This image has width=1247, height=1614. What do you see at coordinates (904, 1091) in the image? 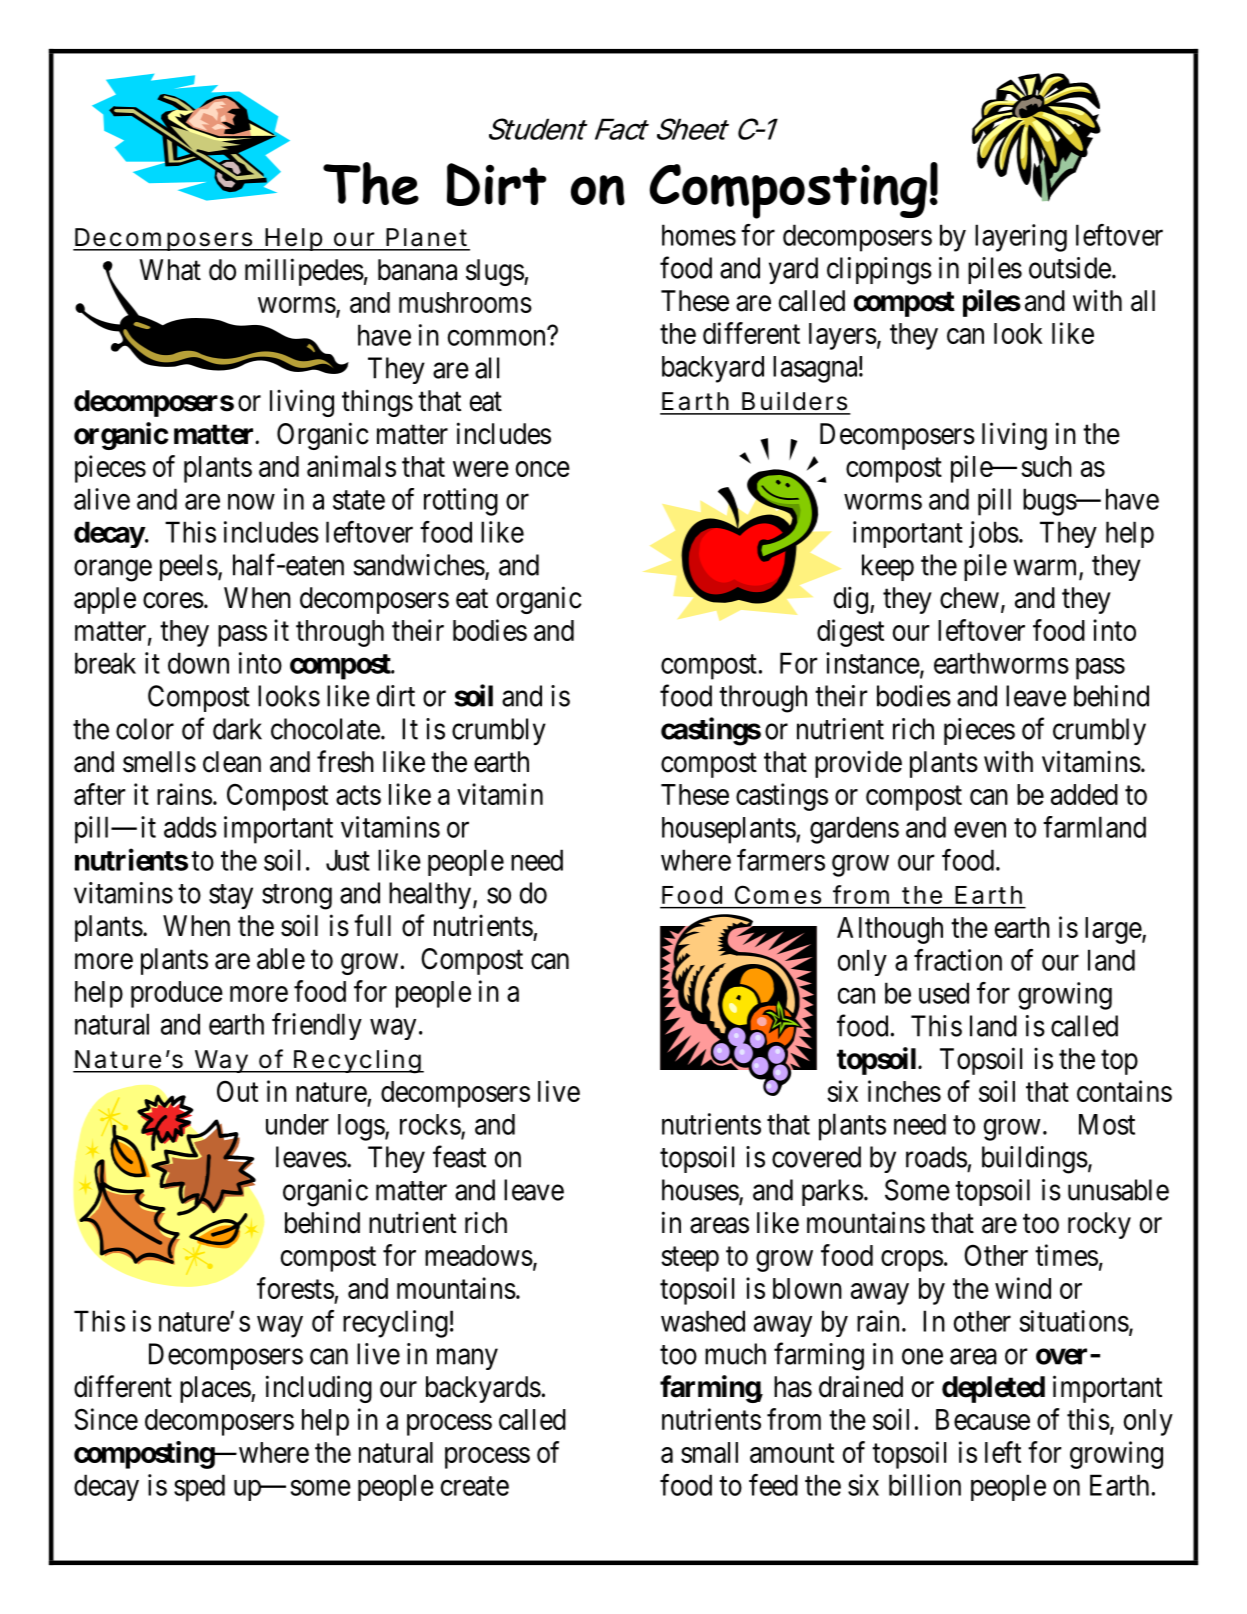
I see `inches` at bounding box center [904, 1091].
